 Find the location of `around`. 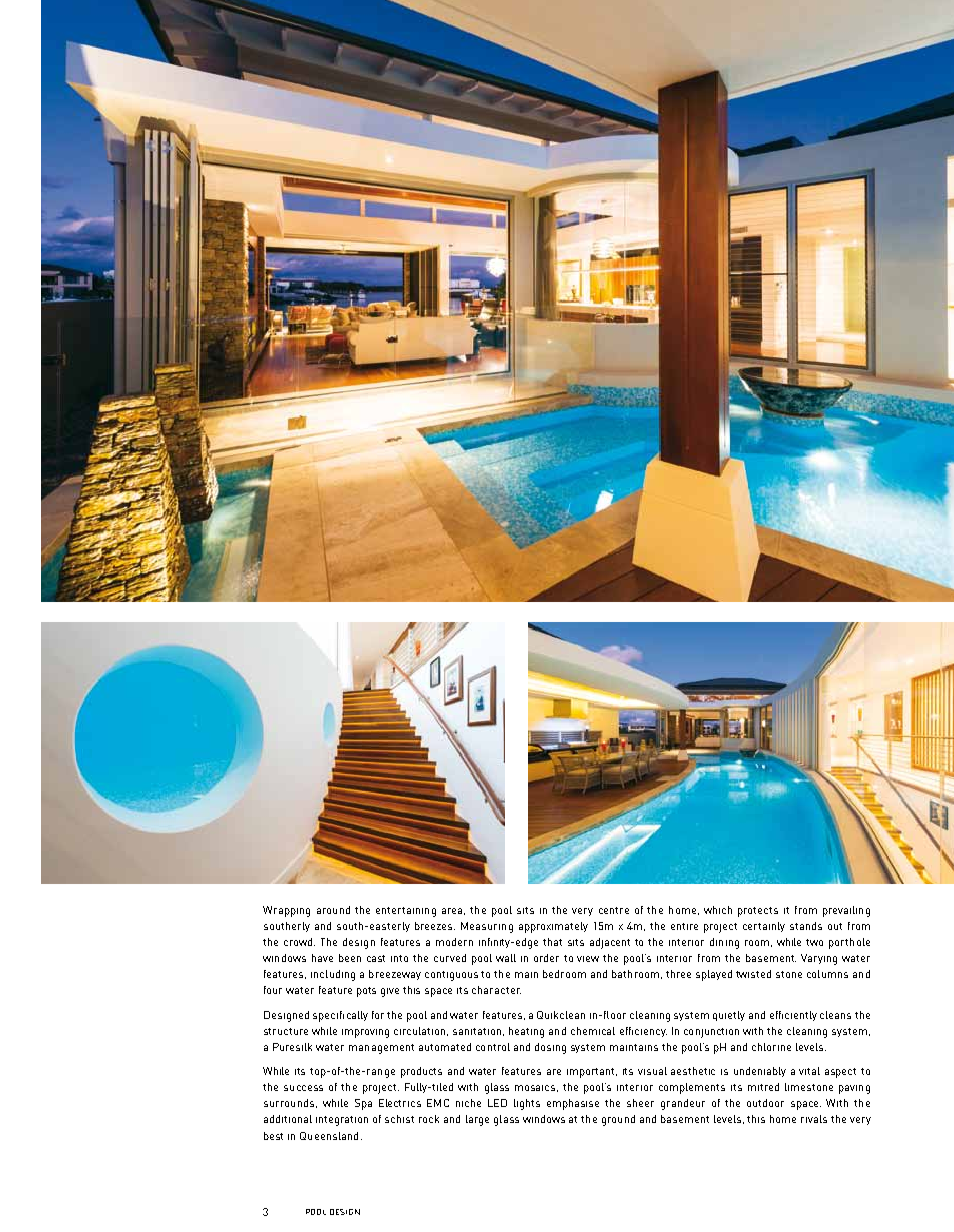

around is located at coordinates (333, 910).
